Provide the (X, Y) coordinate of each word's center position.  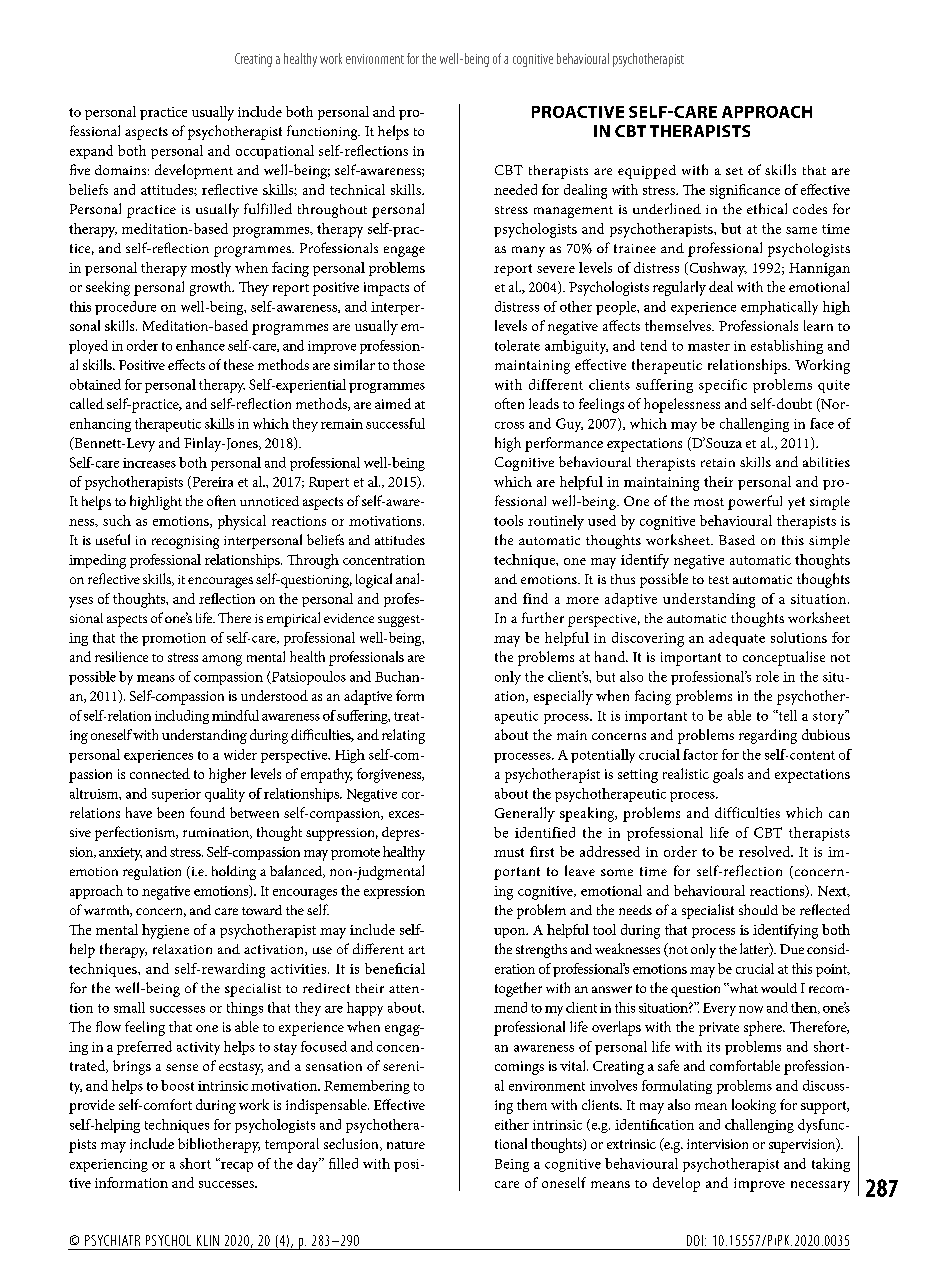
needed (515, 189)
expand (91, 152)
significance (745, 191)
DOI (695, 1240)
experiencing (109, 1165)
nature (406, 1145)
